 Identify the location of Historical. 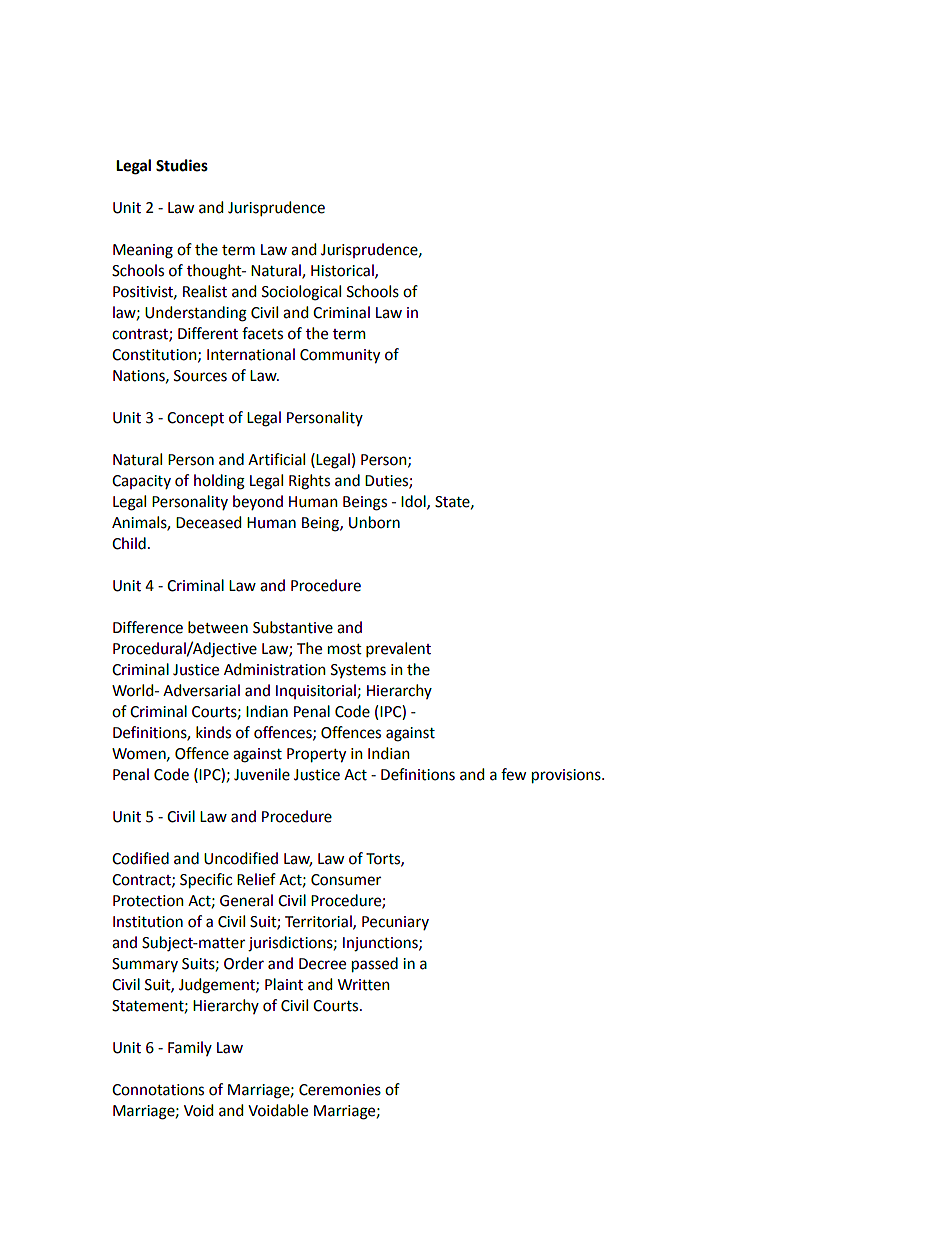
(343, 271).
